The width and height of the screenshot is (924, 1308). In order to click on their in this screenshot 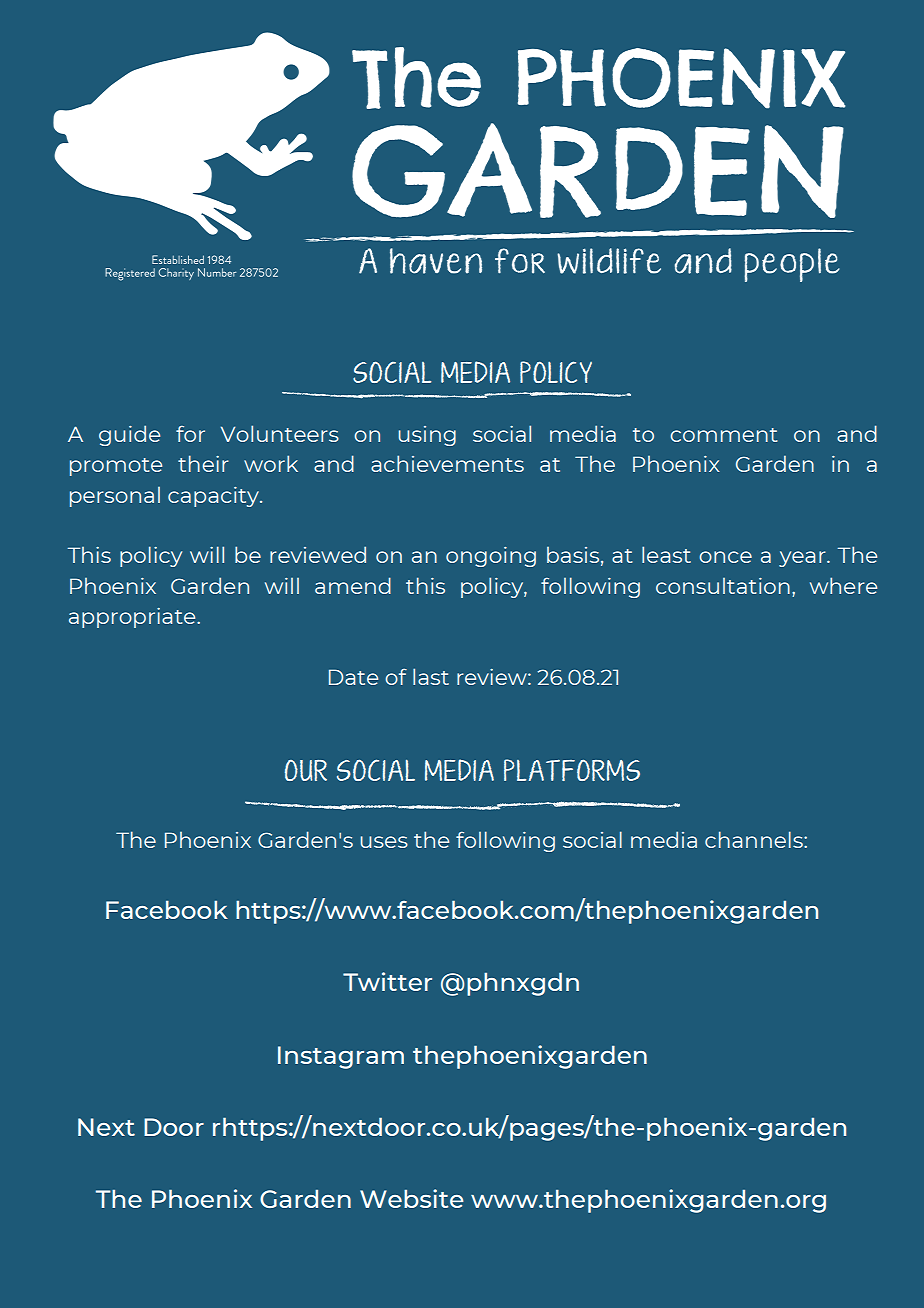, I will do `click(203, 463)`.
